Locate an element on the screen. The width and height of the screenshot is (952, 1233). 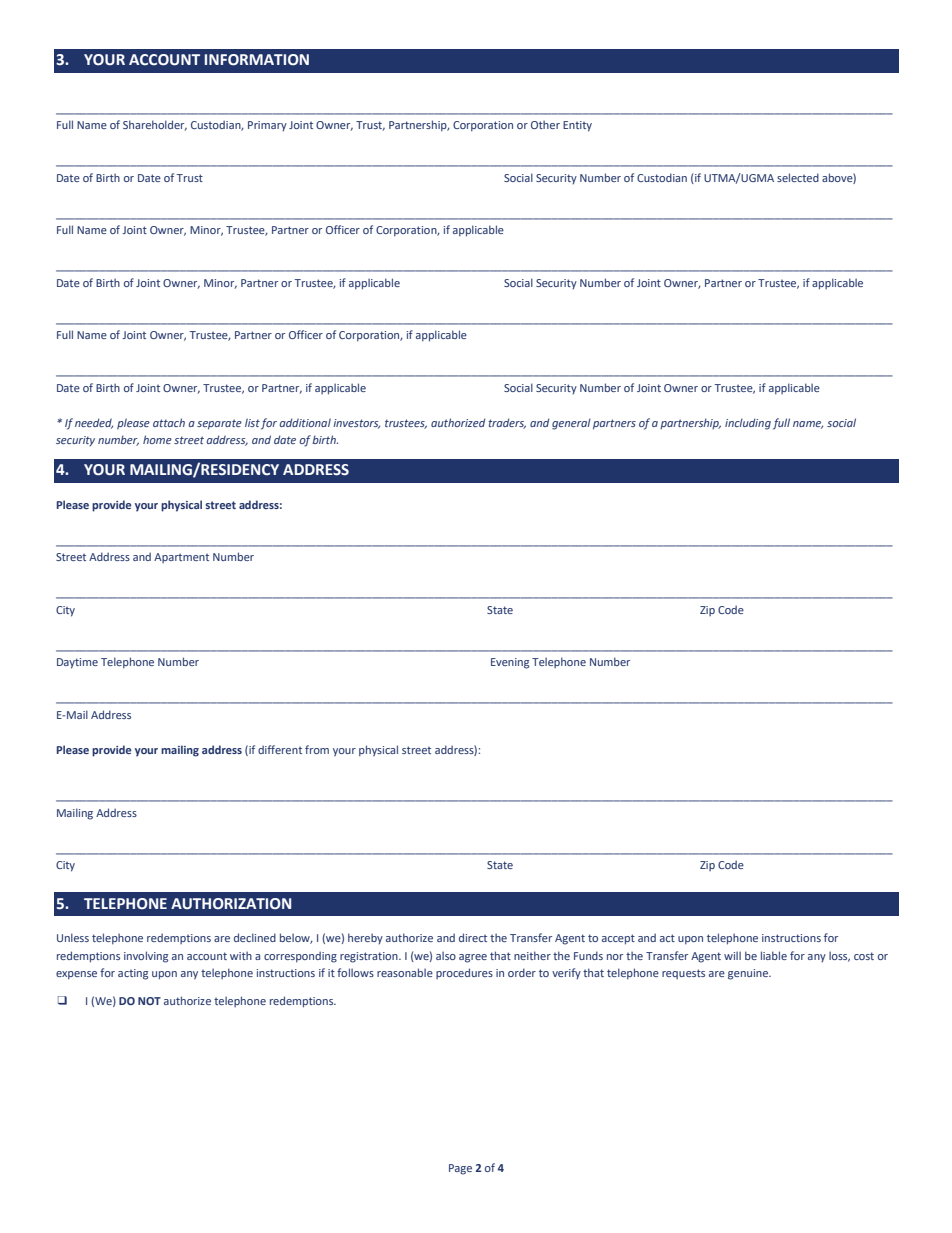
NOT is located at coordinates (149, 1001).
